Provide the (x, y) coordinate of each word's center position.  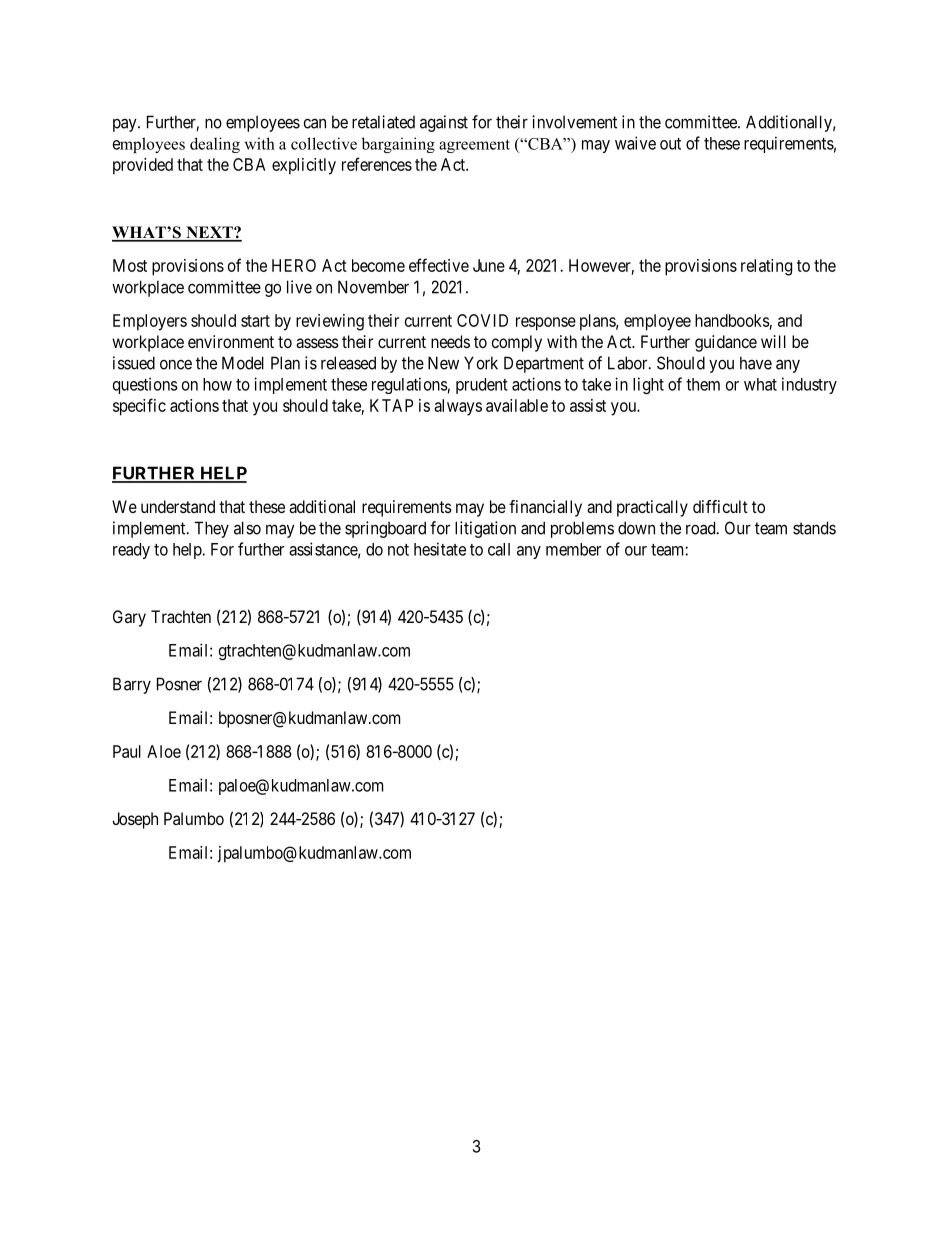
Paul (127, 751)
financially (545, 508)
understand (178, 506)
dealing (215, 145)
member (573, 549)
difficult (720, 506)
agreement (474, 146)
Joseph (135, 820)
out (670, 144)
